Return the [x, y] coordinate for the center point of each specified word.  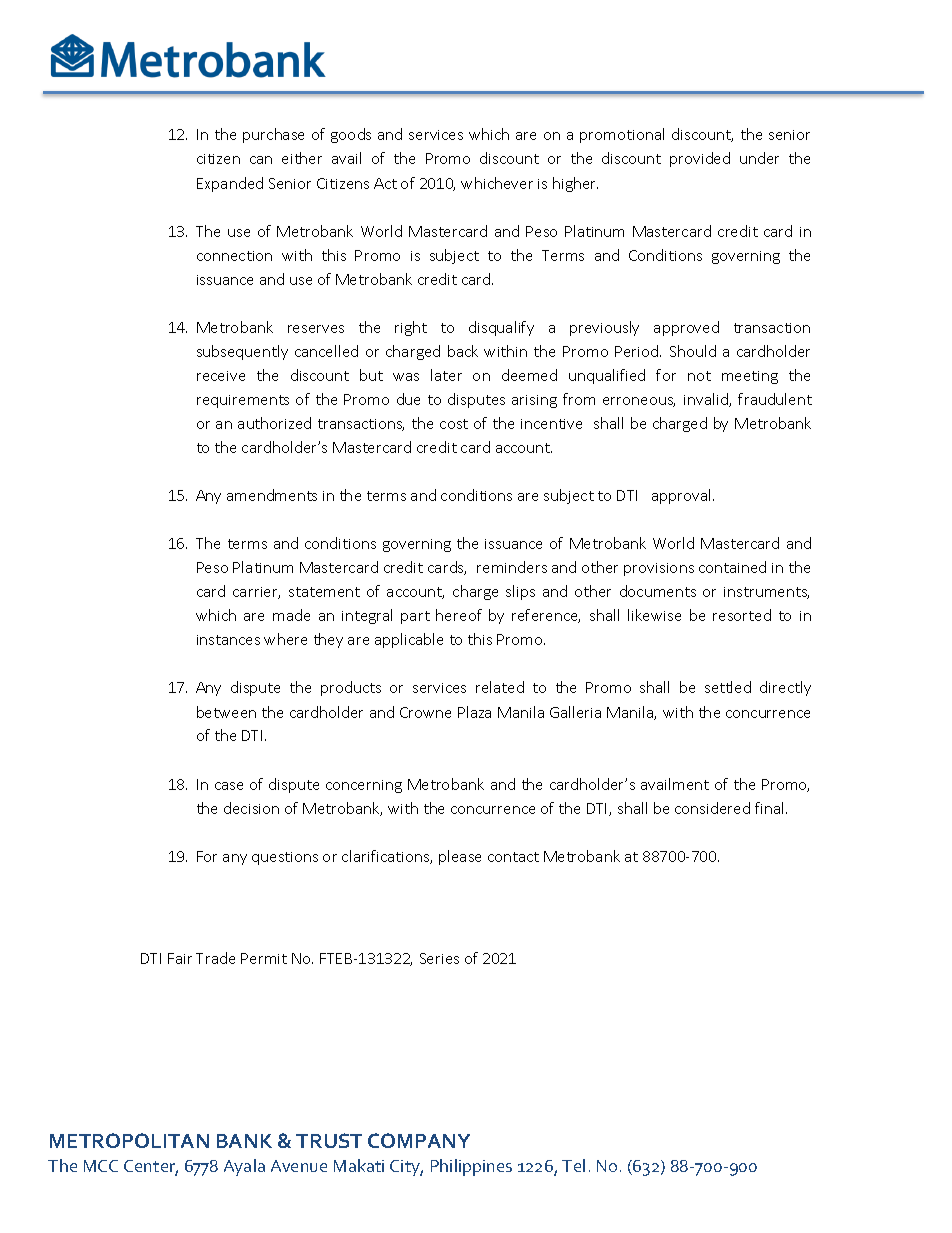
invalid [707, 400]
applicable [409, 640]
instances [228, 640]
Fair [180, 958]
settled [728, 687]
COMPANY [419, 1140]
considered [712, 808]
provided [700, 159]
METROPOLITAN [129, 1140]
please [460, 857]
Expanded [230, 184]
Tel [573, 1165]
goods [351, 135]
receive [221, 376]
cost [454, 424]
